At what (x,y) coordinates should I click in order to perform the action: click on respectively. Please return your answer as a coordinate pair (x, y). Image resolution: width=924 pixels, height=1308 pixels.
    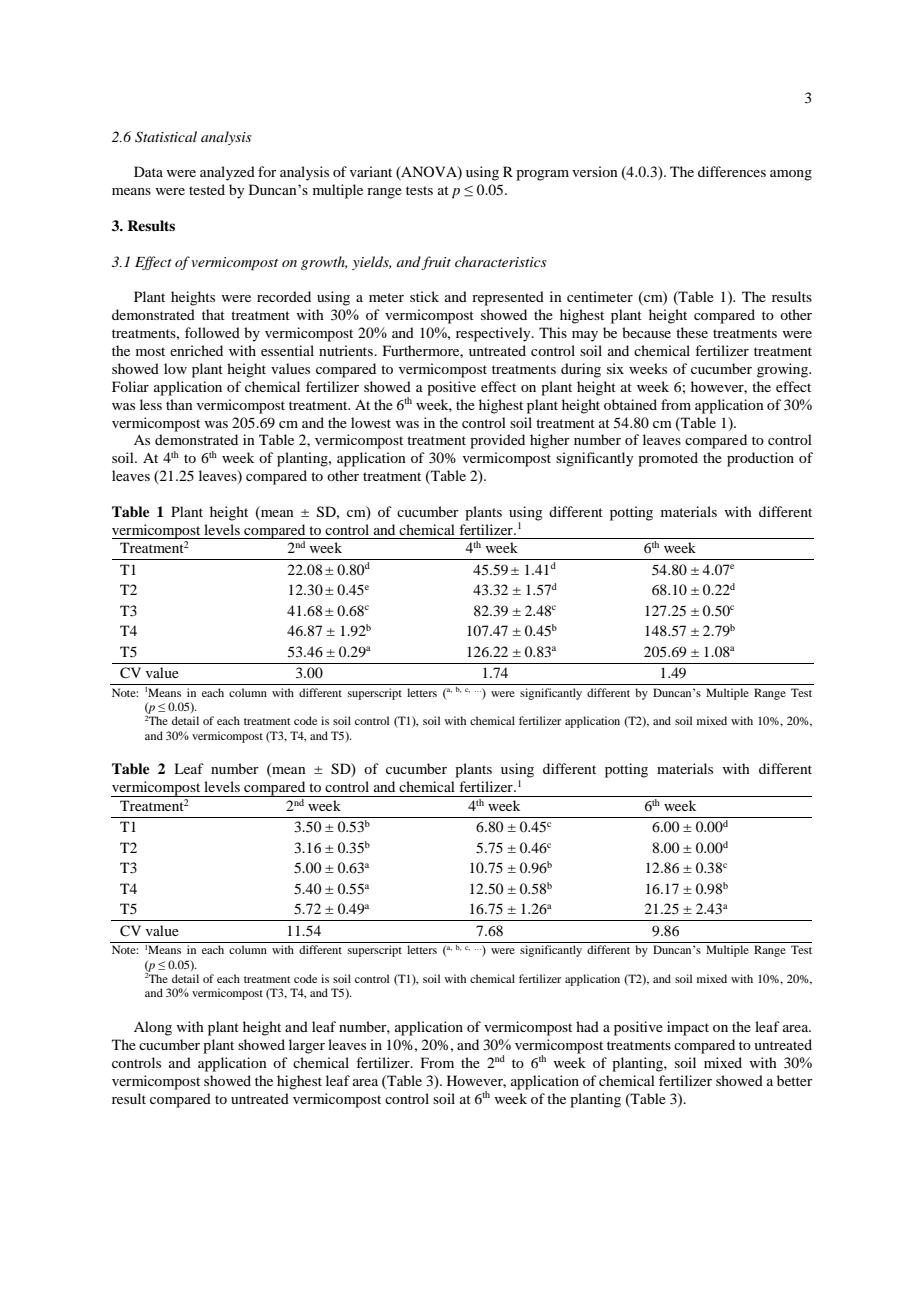
    Looking at the image, I should click on (494, 334).
